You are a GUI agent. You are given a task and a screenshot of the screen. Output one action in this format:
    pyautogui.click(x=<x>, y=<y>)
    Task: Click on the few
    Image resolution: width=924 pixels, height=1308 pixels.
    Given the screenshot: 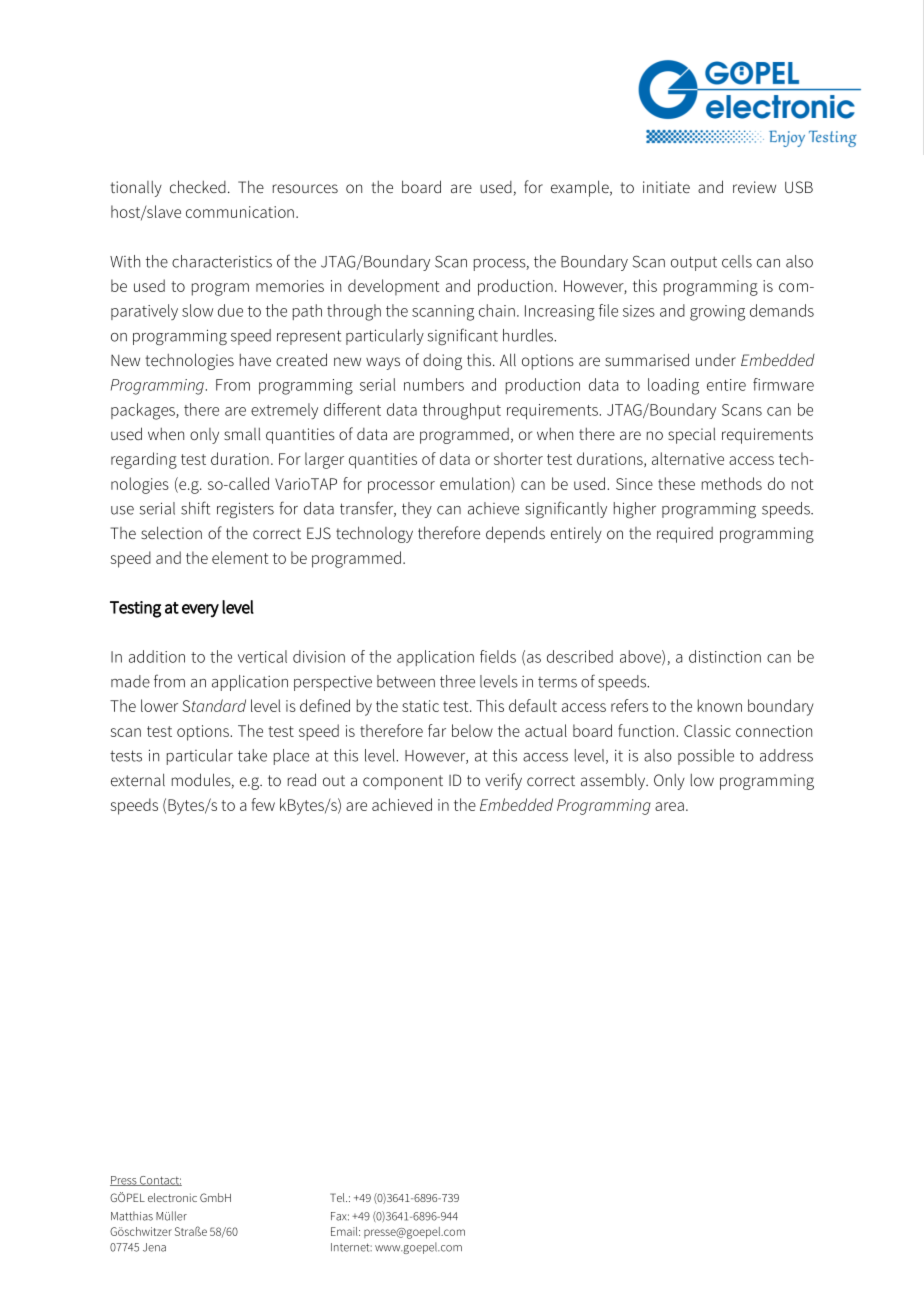 What is the action you would take?
    pyautogui.click(x=263, y=804)
